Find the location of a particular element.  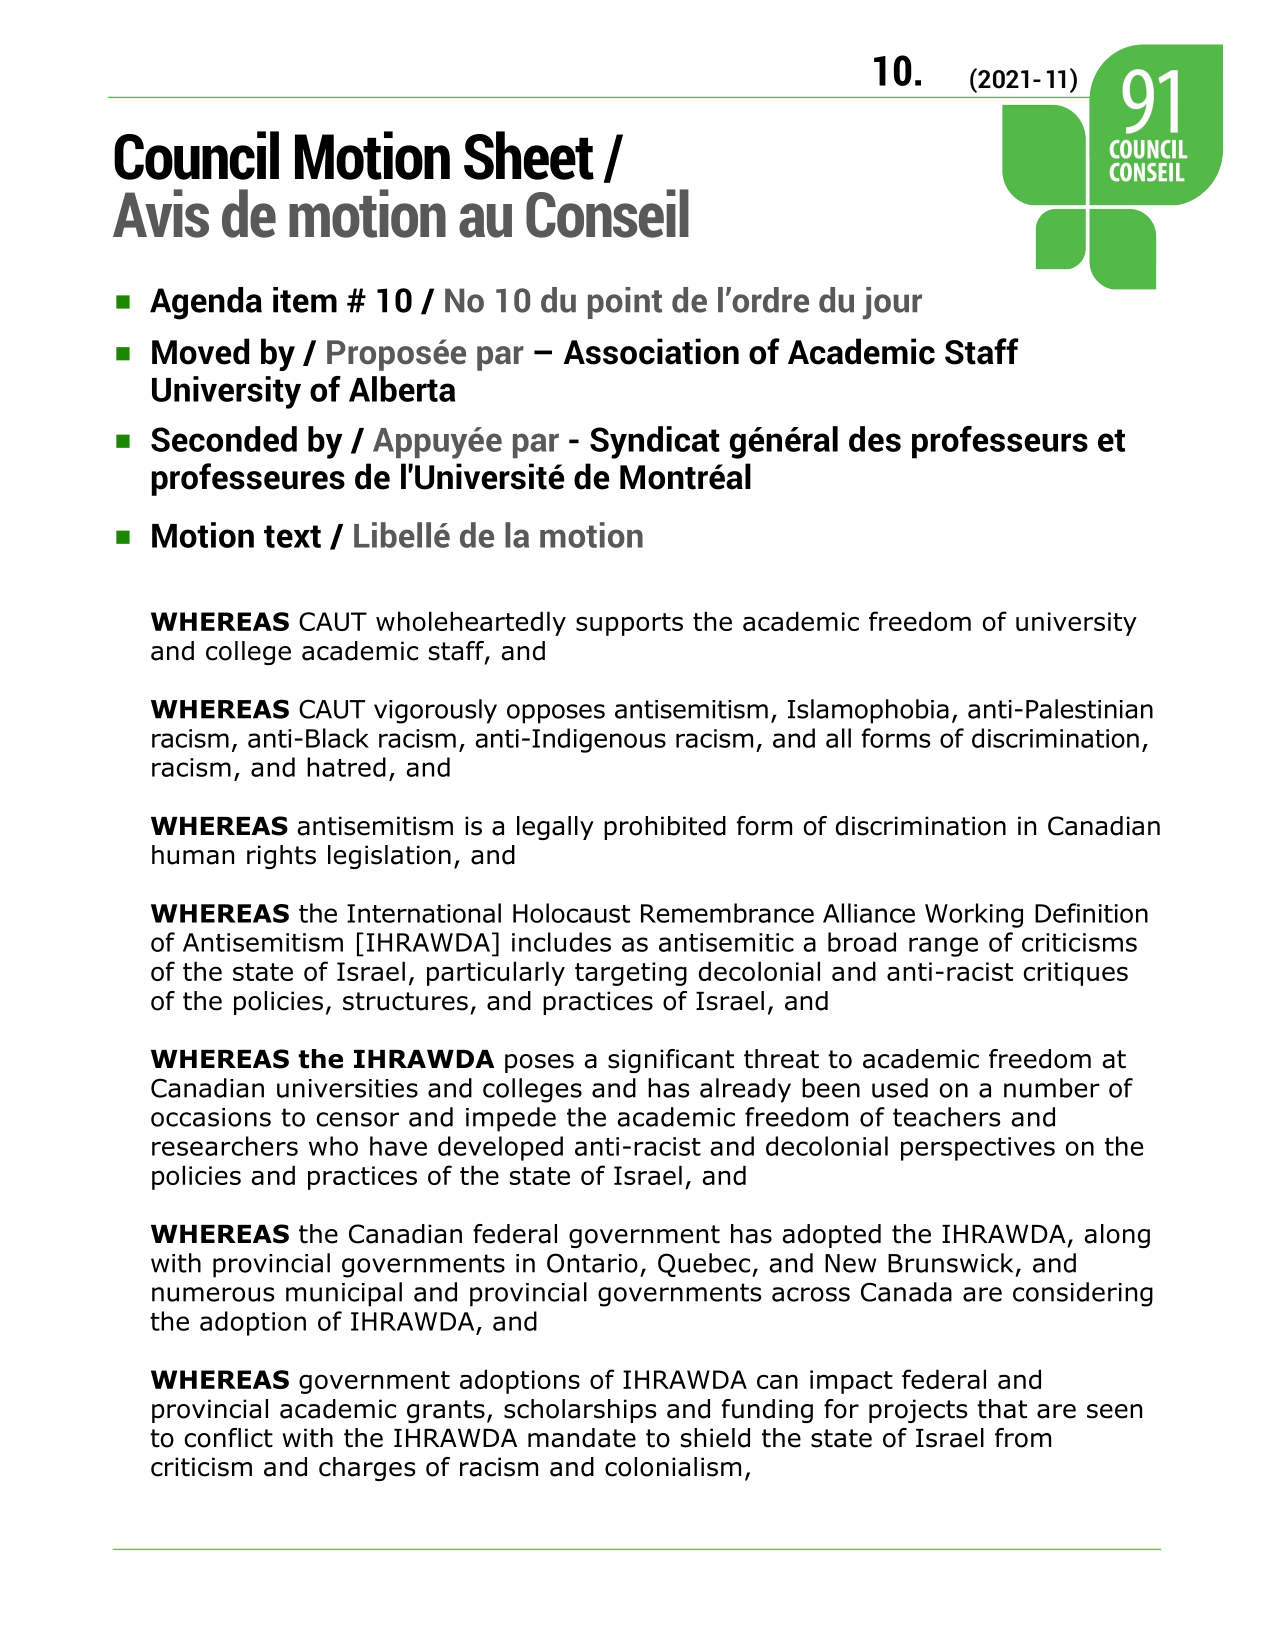

prohibited is located at coordinates (665, 828).
